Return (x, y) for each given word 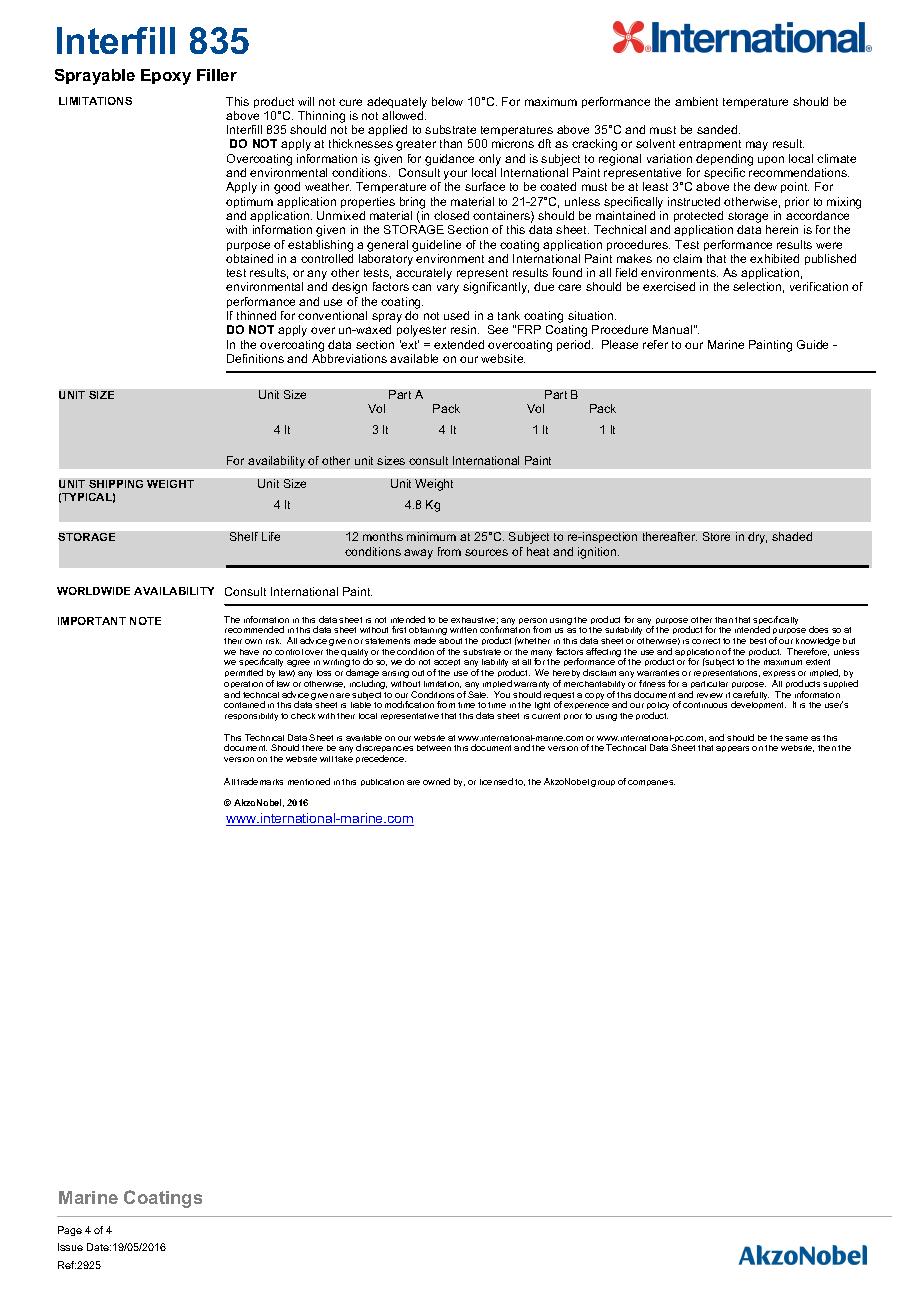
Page (70, 1231)
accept (447, 664)
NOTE (145, 621)
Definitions (255, 358)
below (447, 101)
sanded (718, 129)
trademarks (260, 781)
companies (651, 783)
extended (459, 344)
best (758, 641)
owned (436, 781)
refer (655, 344)
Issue (70, 1247)
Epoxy (166, 77)
